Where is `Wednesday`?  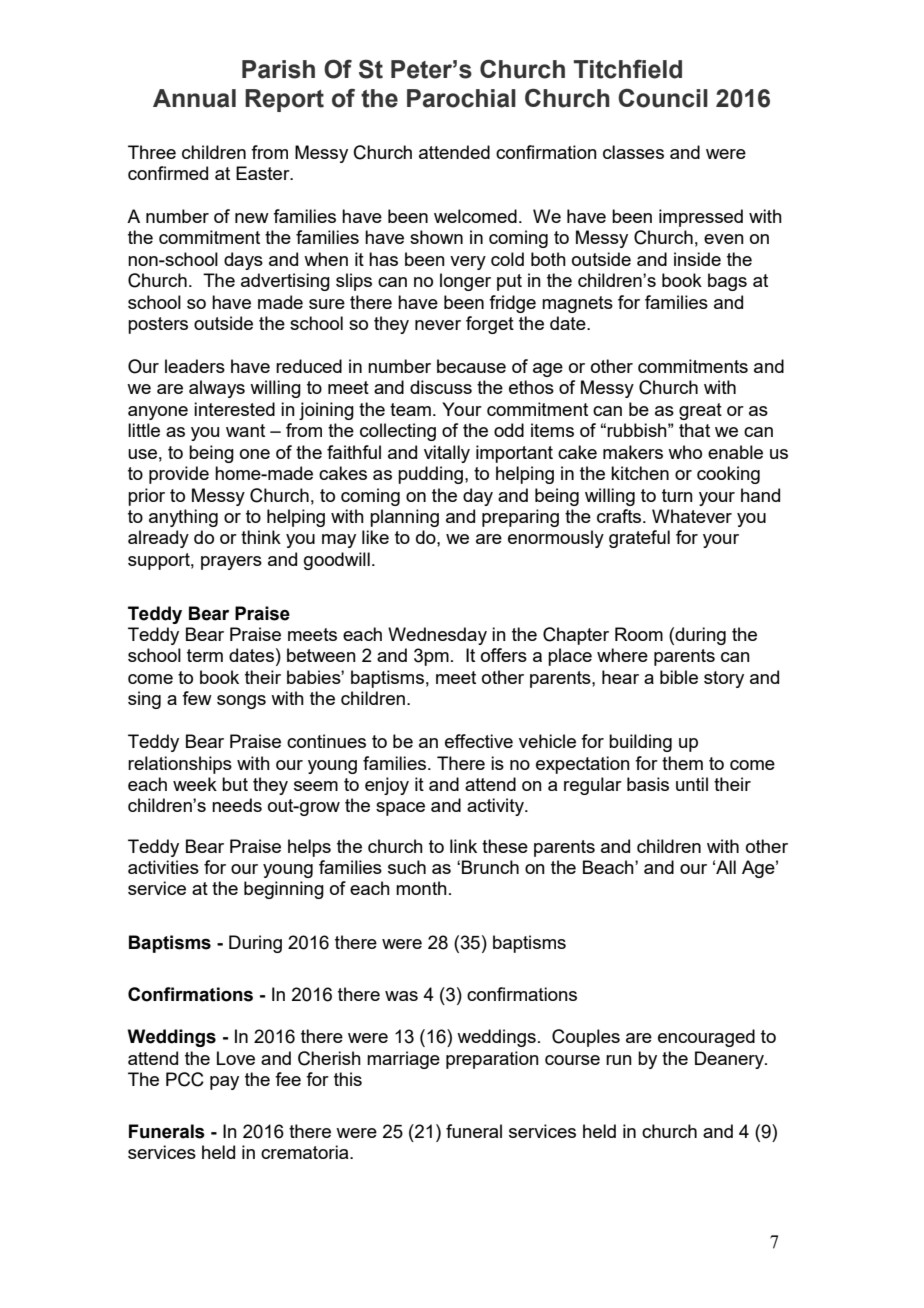
Wednesday is located at coordinates (437, 636).
